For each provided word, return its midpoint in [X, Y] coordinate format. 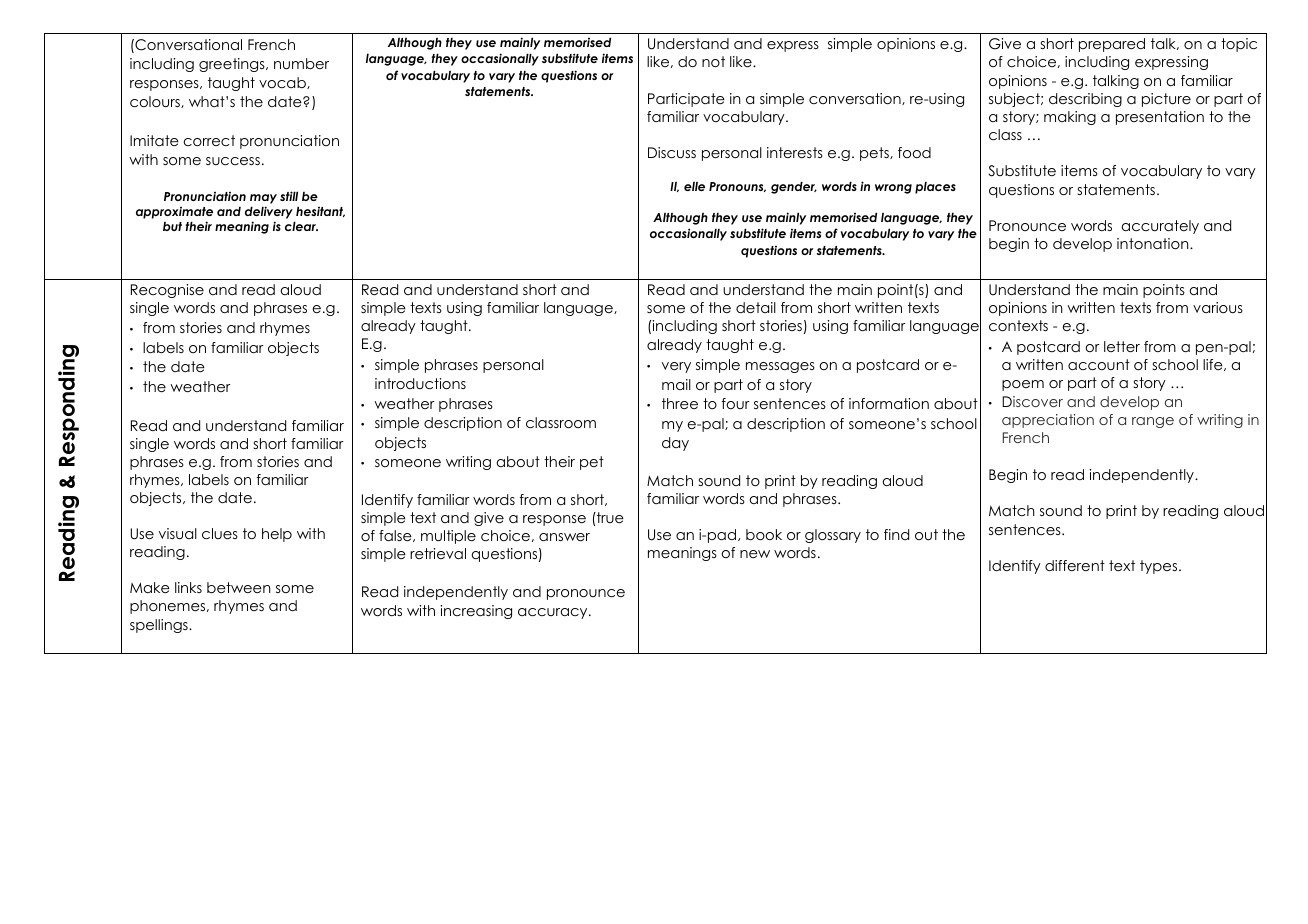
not [713, 61]
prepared [1112, 45]
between [239, 587]
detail [756, 307]
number [301, 63]
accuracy [554, 613]
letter [1122, 346]
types [1160, 567]
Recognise [167, 291]
